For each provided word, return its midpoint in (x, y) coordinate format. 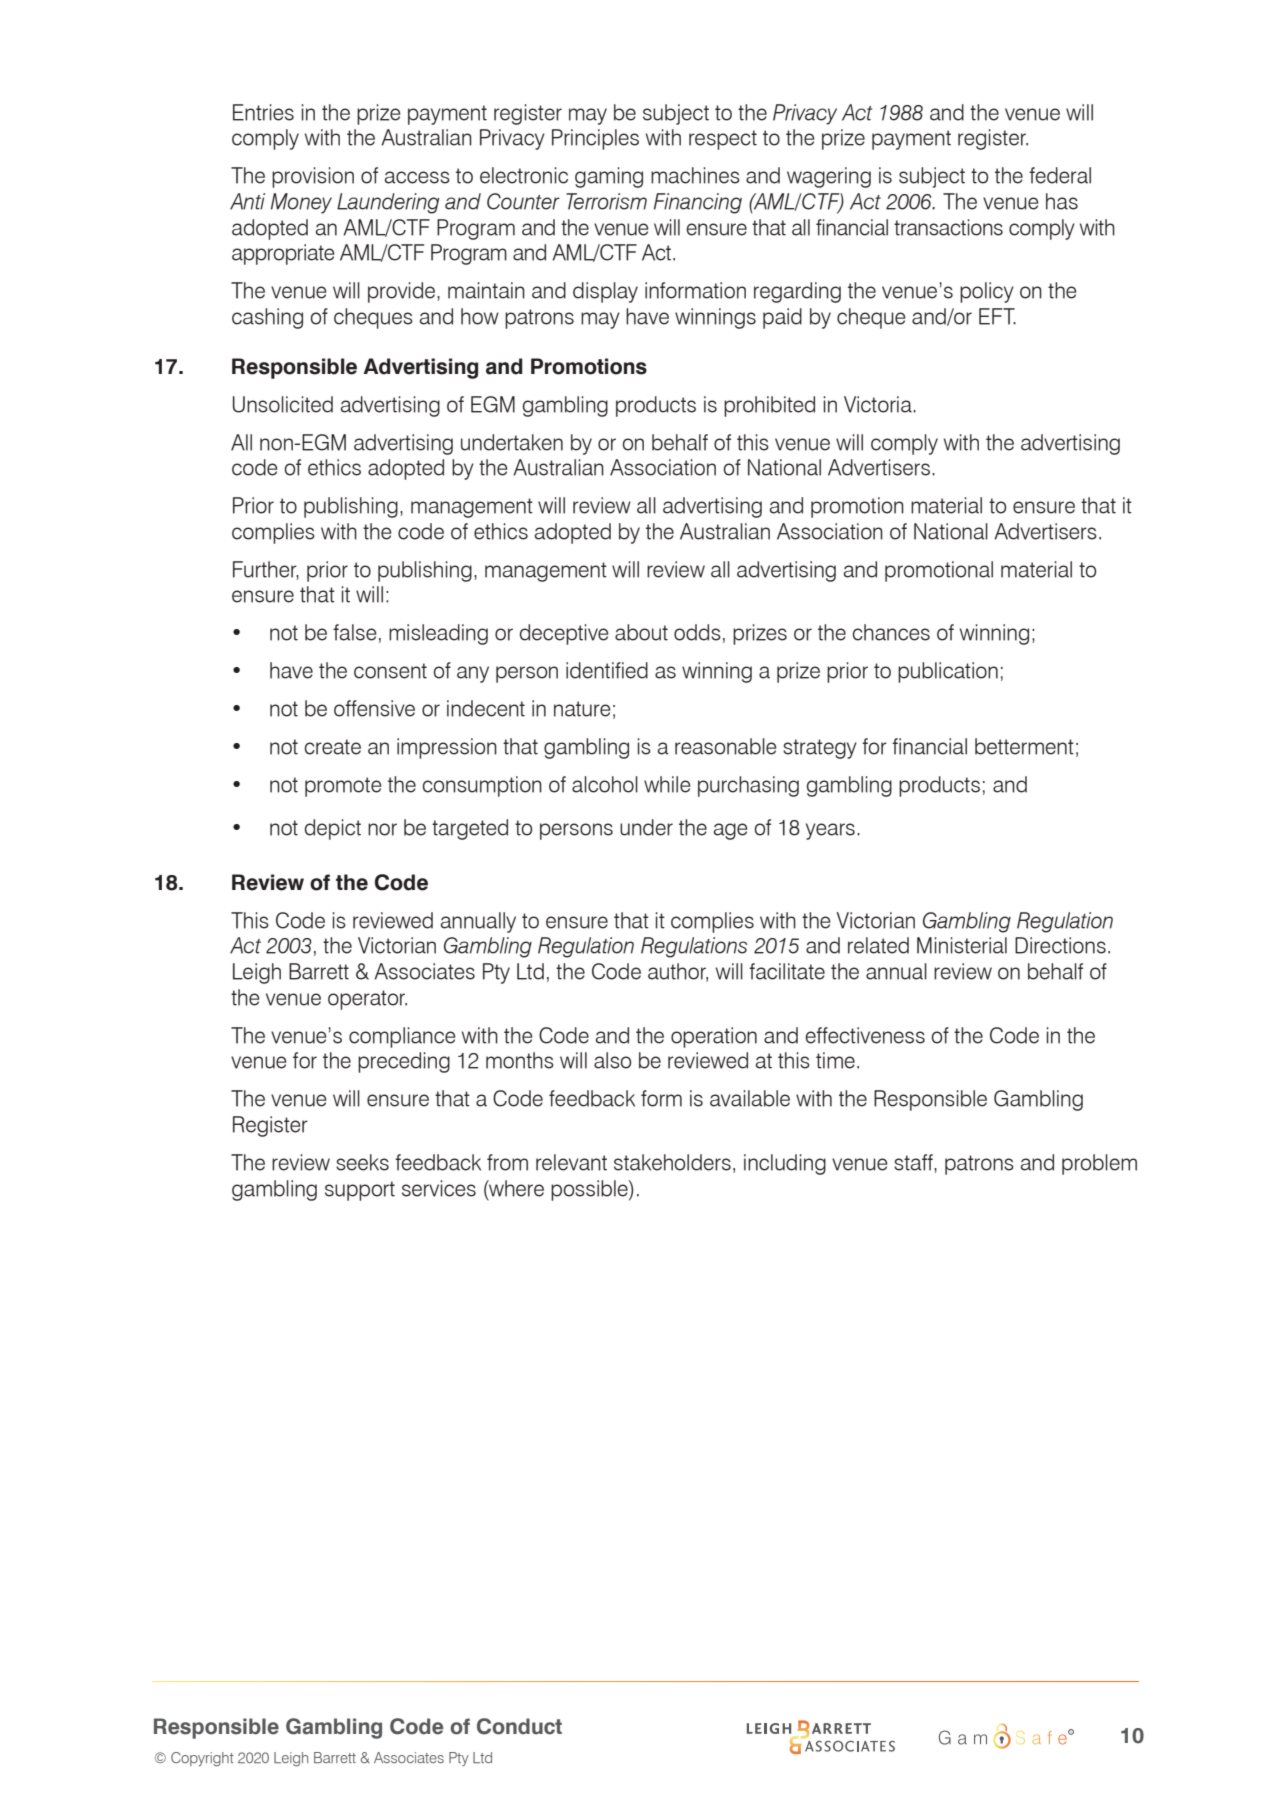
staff (914, 1163)
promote (343, 787)
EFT (997, 316)
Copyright (202, 1759)
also (612, 1060)
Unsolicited (283, 404)
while (667, 784)
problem (1099, 1164)
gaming (609, 177)
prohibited (769, 406)
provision (313, 177)
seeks (362, 1162)
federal (1060, 175)
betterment (1024, 746)
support (360, 1191)
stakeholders (672, 1162)
